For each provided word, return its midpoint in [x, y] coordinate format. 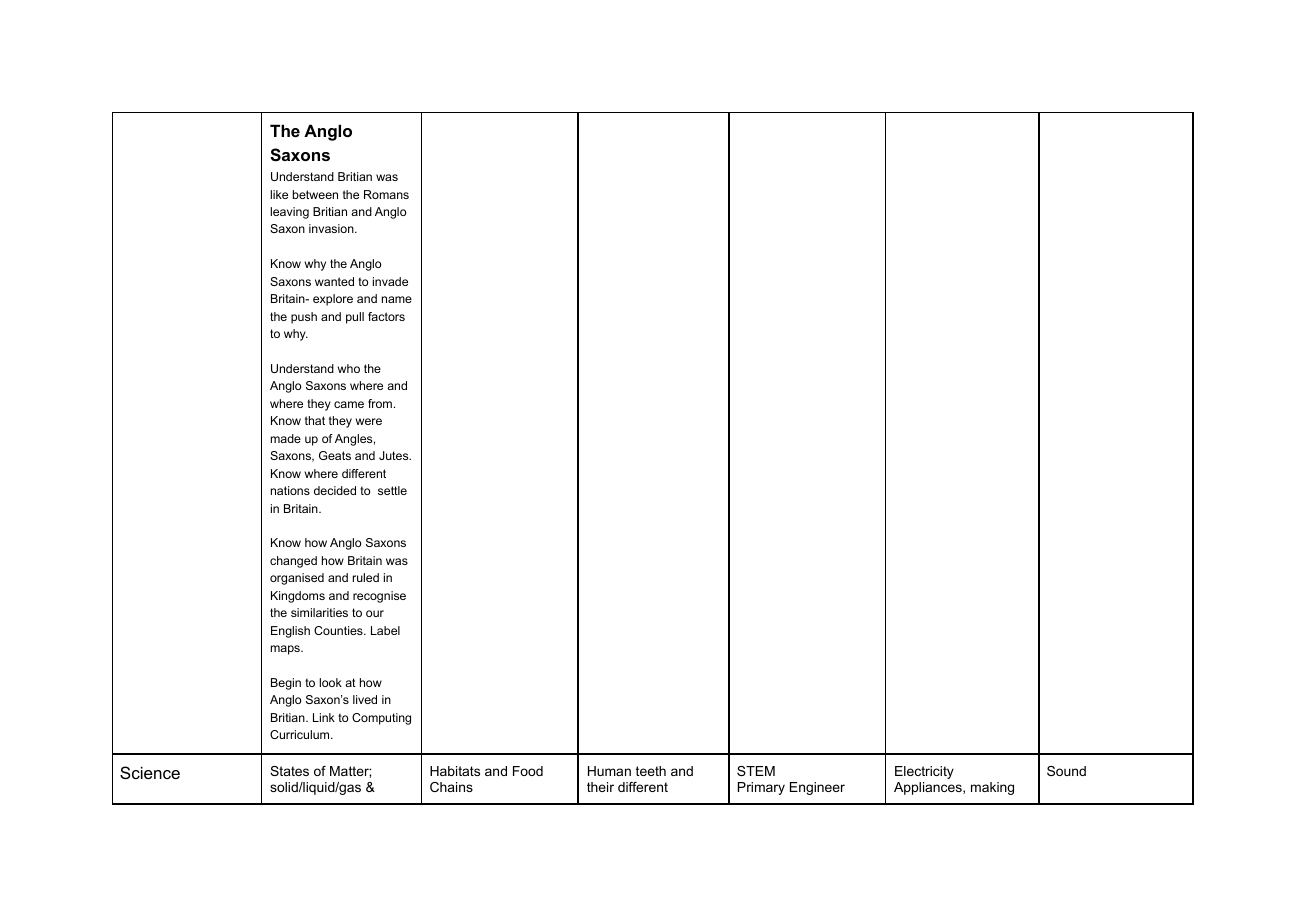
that [315, 420]
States [289, 771]
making [992, 788]
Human [609, 771]
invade [390, 281]
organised [297, 579]
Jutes [395, 455]
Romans [386, 194]
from [381, 403]
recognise [379, 597]
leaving [289, 213]
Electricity [924, 772]
